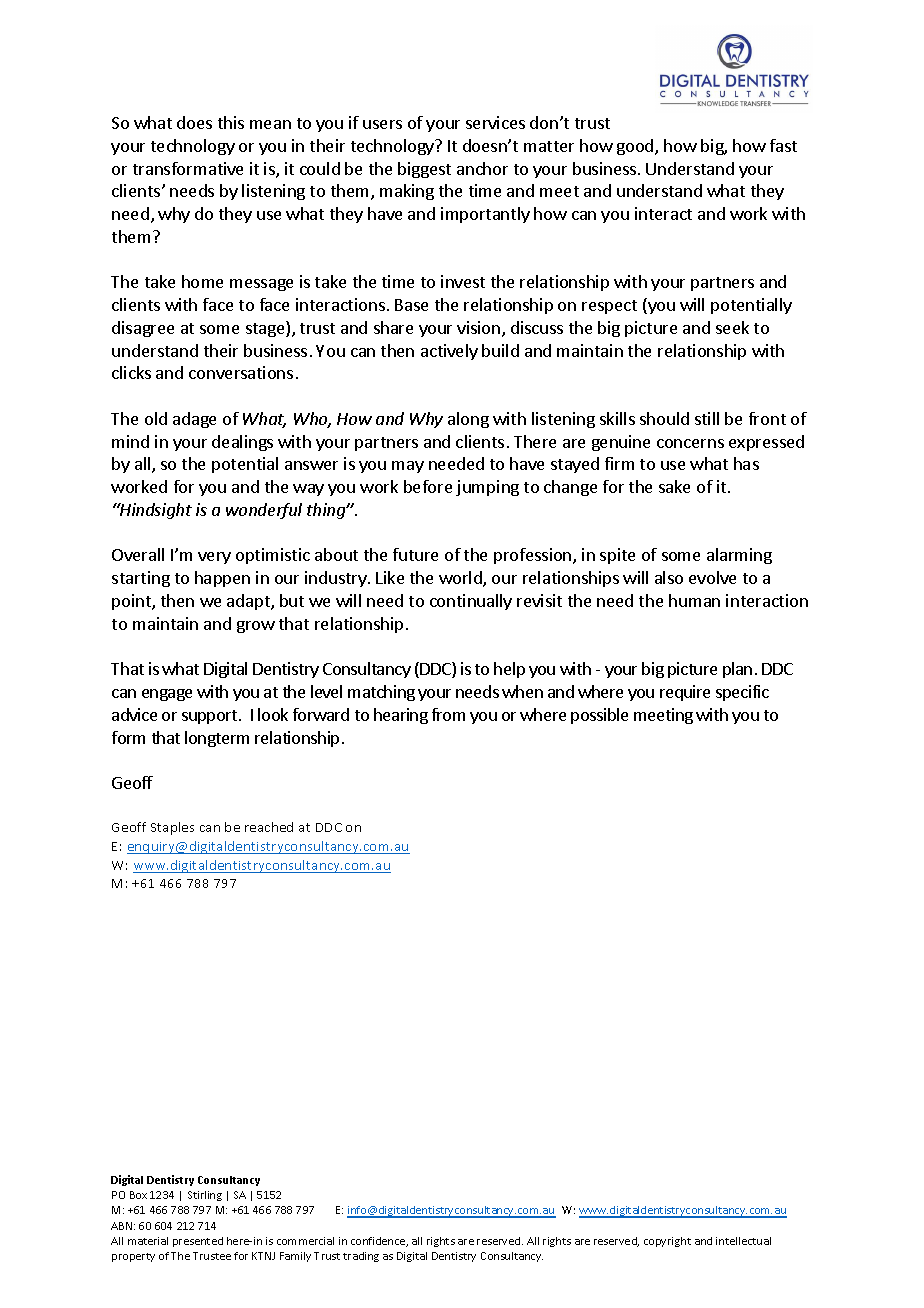 This image has height=1308, width=924. I want to click on support, so click(211, 717).
